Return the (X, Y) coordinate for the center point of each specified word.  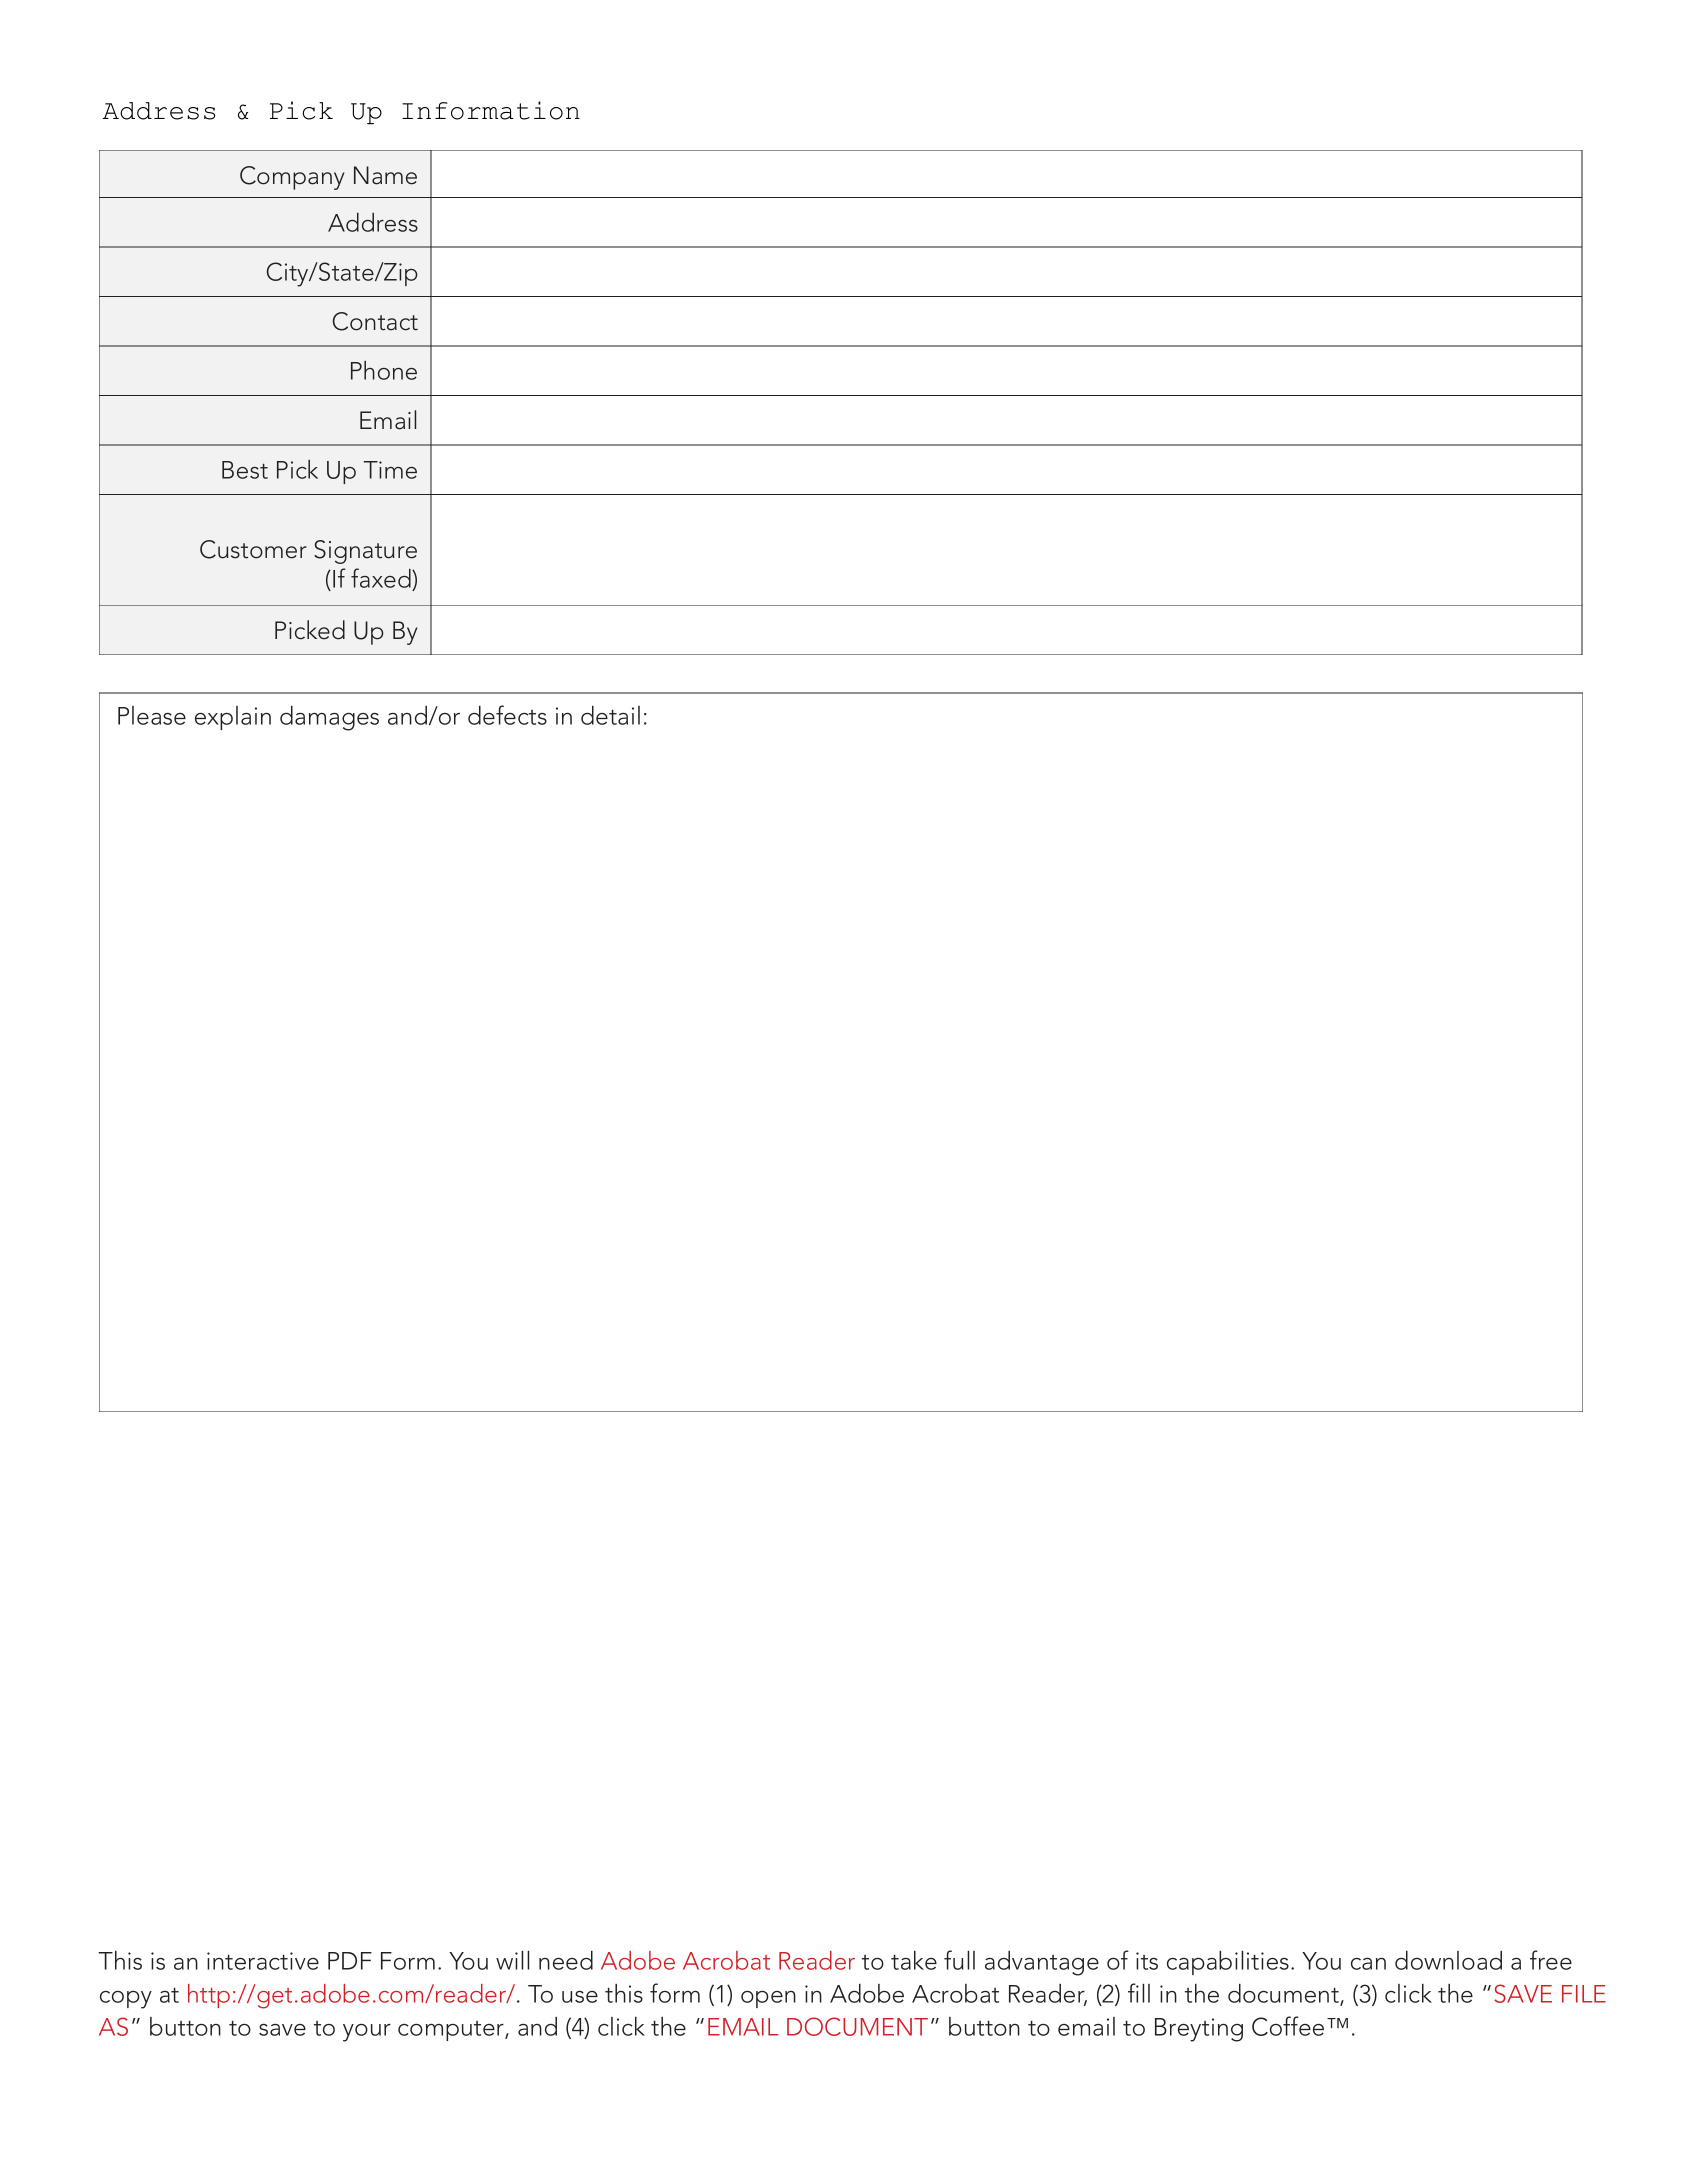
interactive (263, 1961)
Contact (375, 321)
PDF (350, 1961)
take (914, 1960)
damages (329, 718)
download (1448, 1960)
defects (507, 715)
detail (610, 715)
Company (292, 178)
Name (385, 175)
